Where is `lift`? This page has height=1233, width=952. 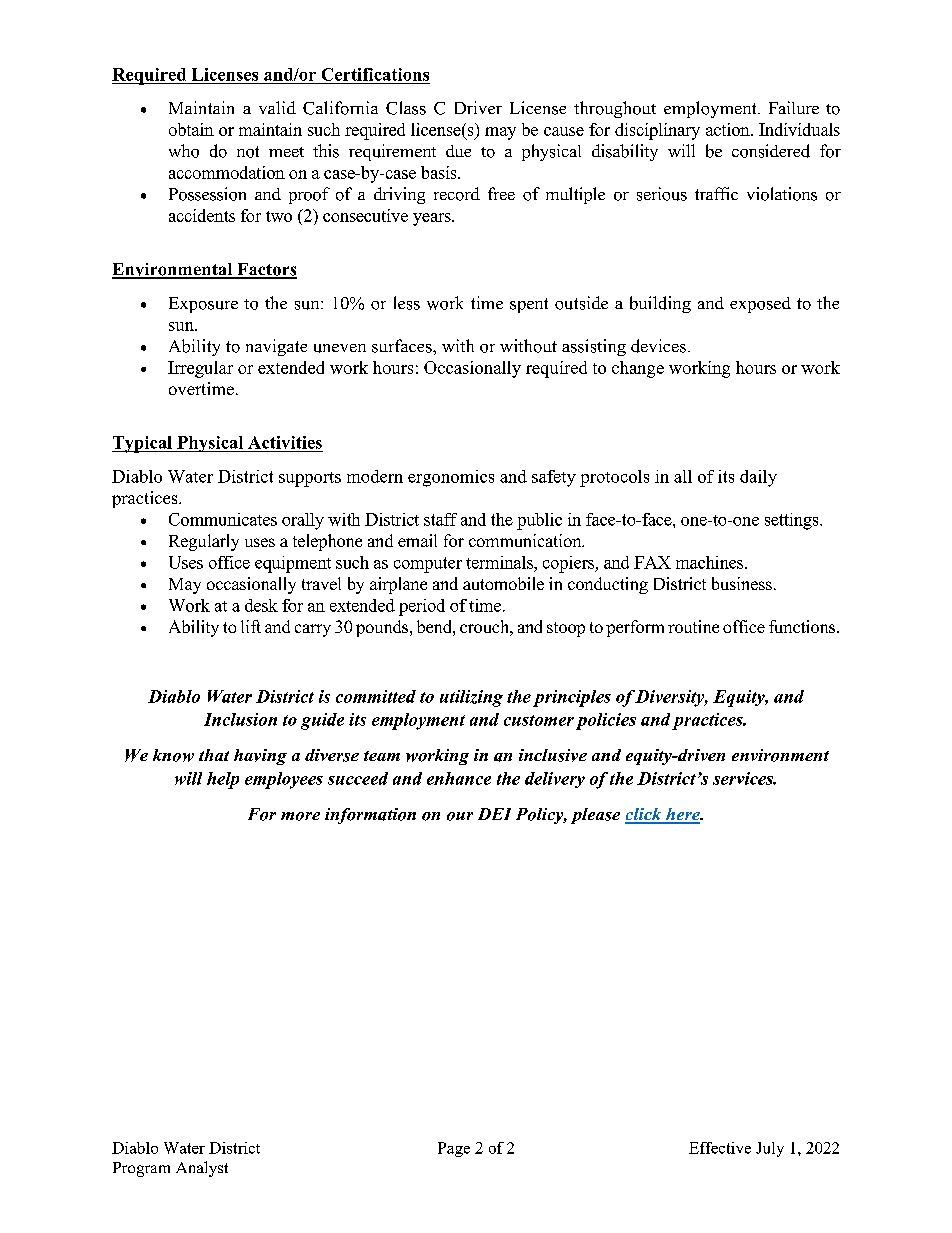
lift is located at coordinates (251, 626).
